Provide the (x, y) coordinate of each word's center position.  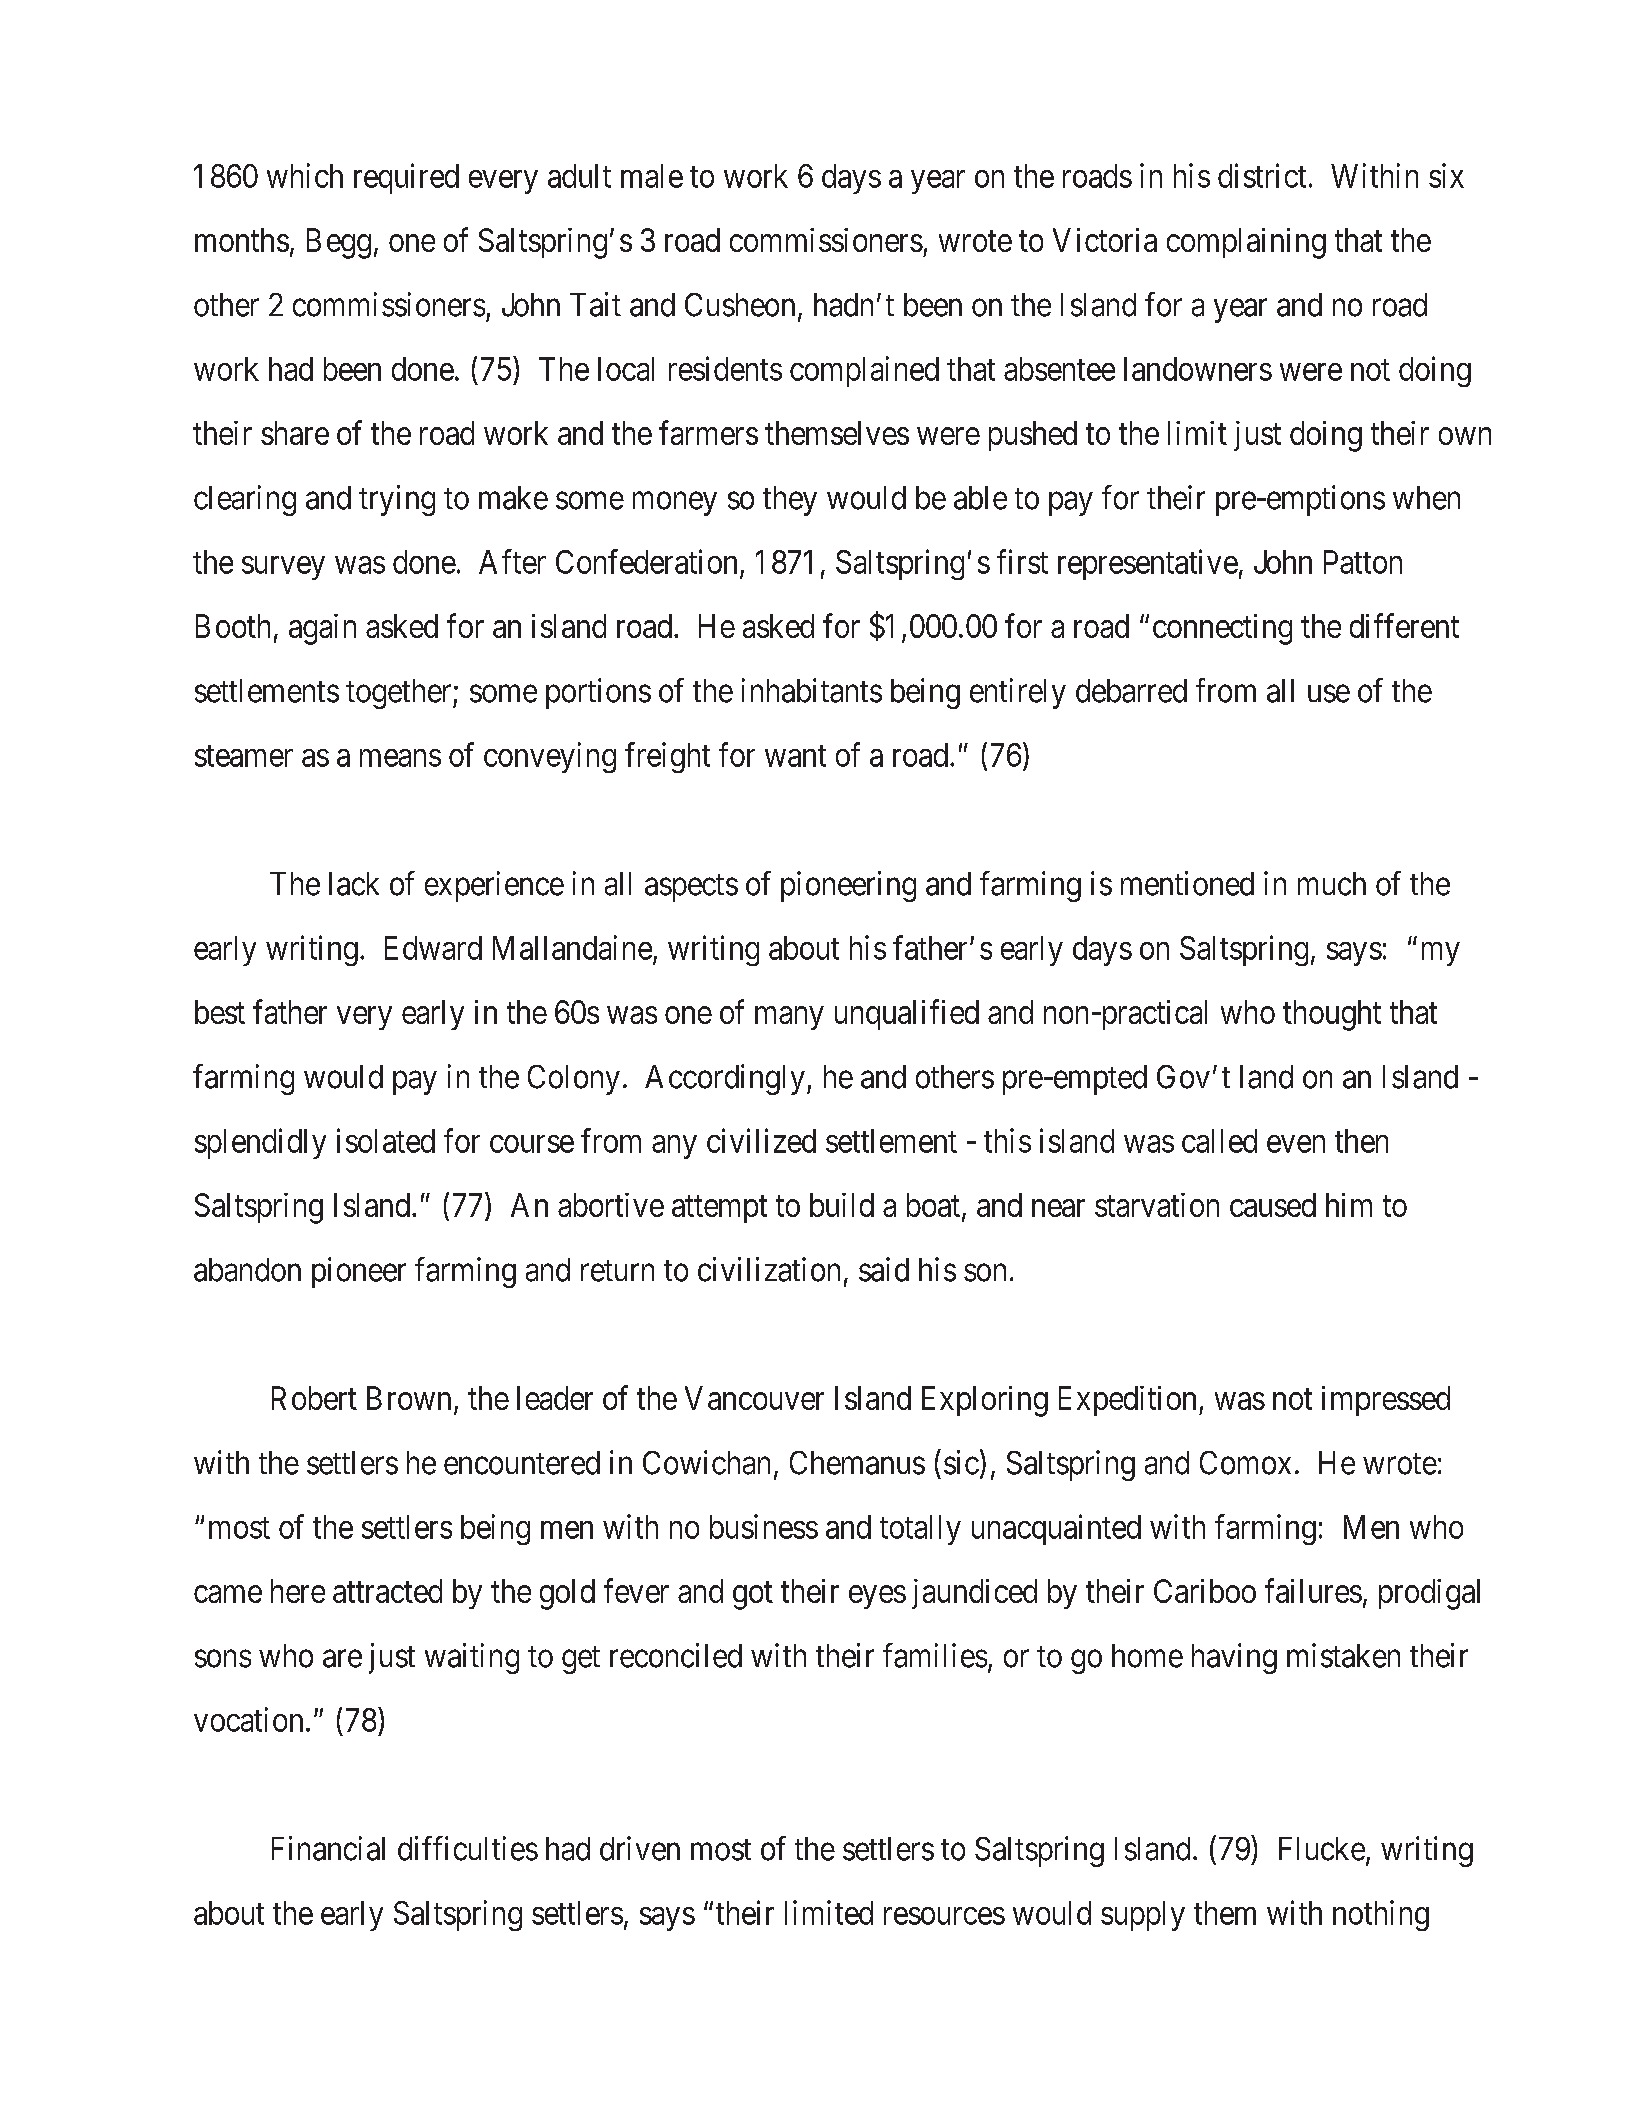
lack (354, 884)
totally (920, 1530)
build (842, 1205)
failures (1313, 1590)
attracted (387, 1591)
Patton (1363, 562)
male (652, 176)
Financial (328, 1848)
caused (1273, 1205)
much (1332, 884)
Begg (339, 243)
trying (397, 500)
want (795, 756)
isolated (386, 1140)
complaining (1246, 243)
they (790, 501)
